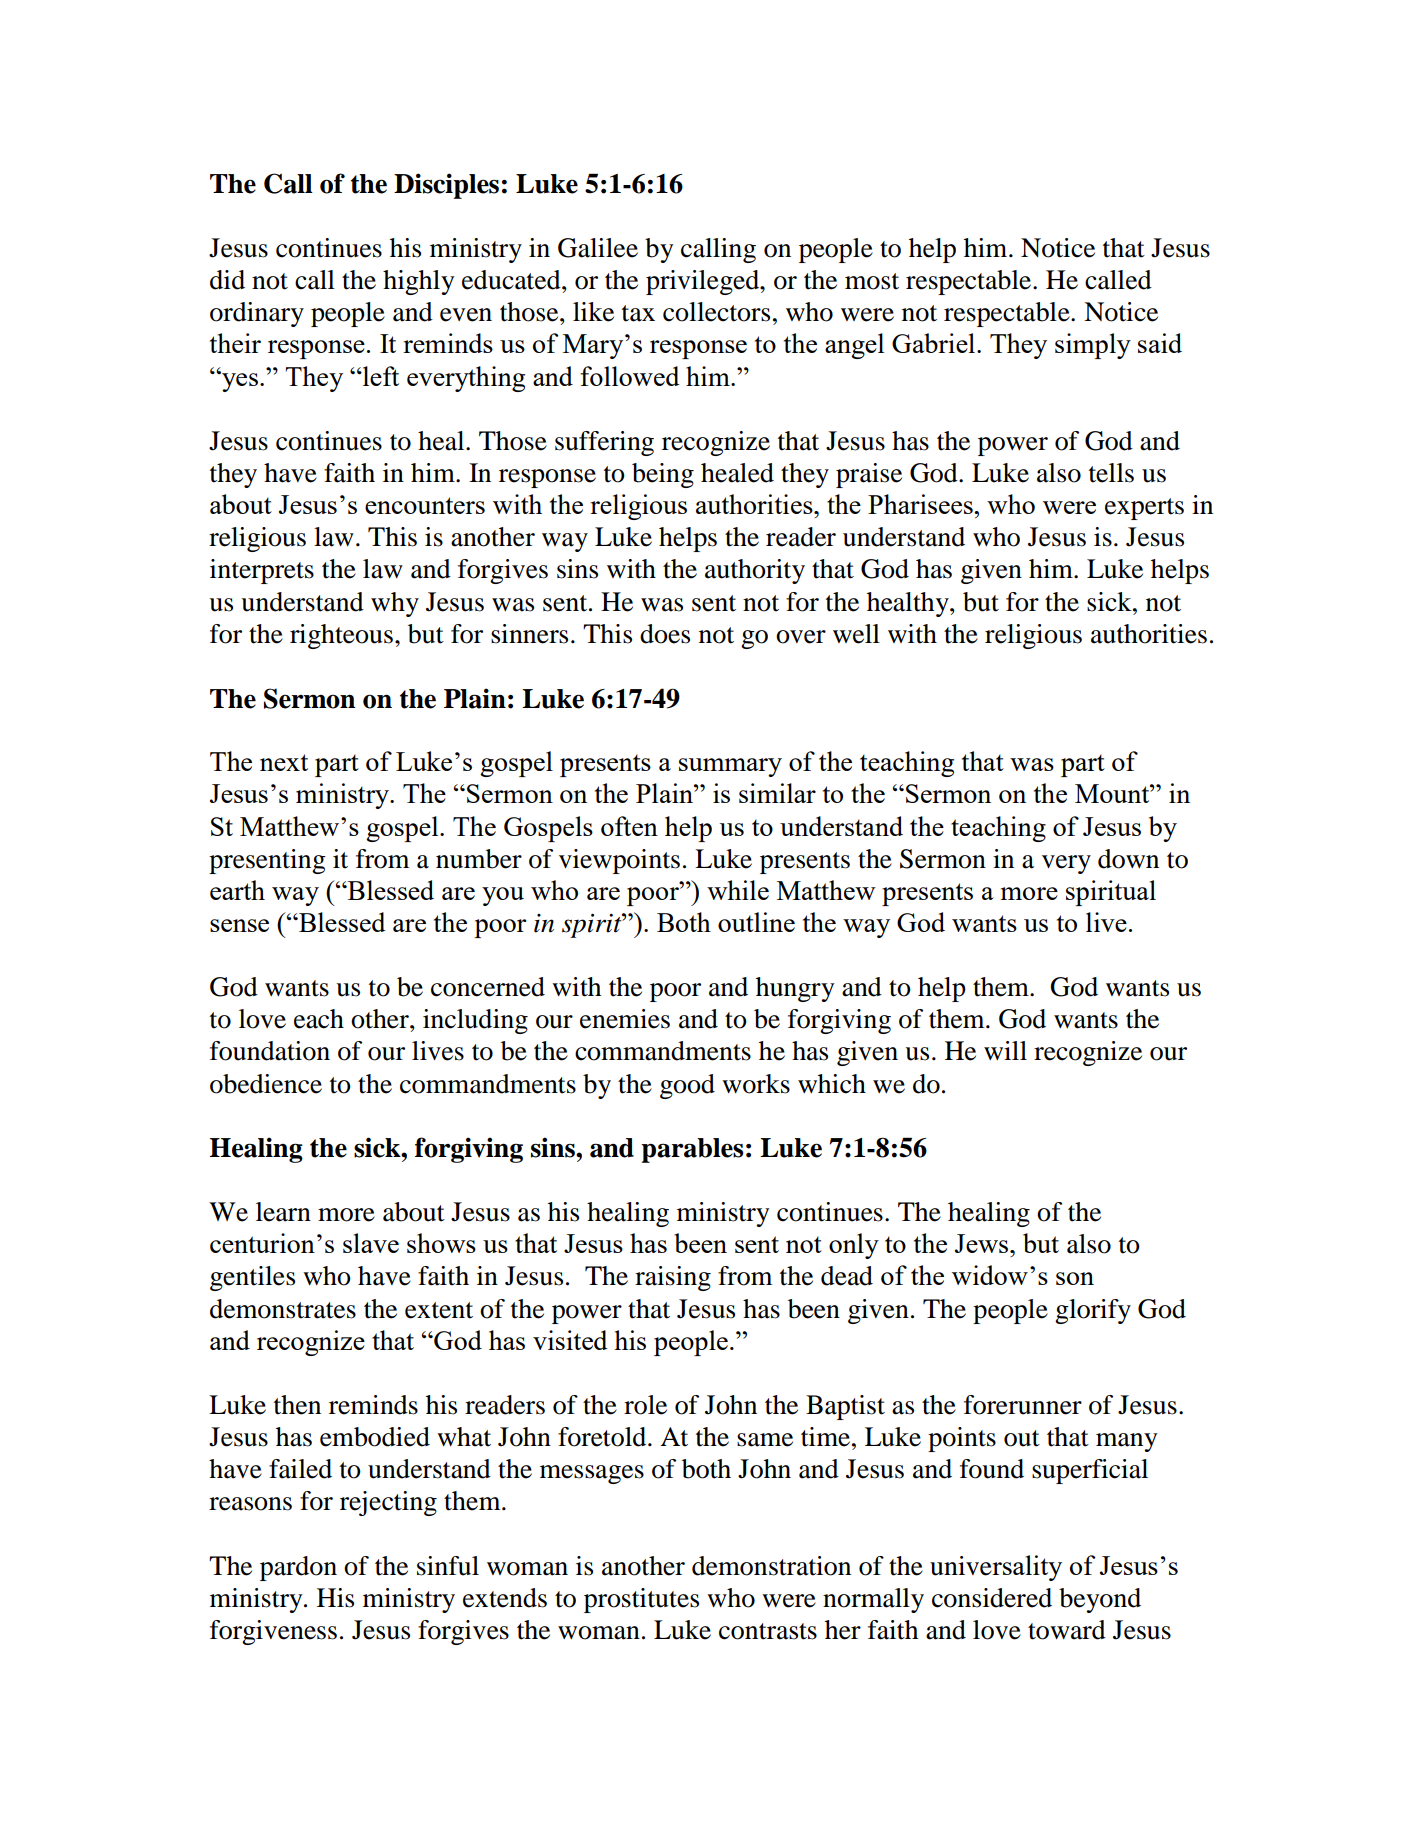  Describe the element at coordinates (673, 1278) in the document. I see `raising` at that location.
